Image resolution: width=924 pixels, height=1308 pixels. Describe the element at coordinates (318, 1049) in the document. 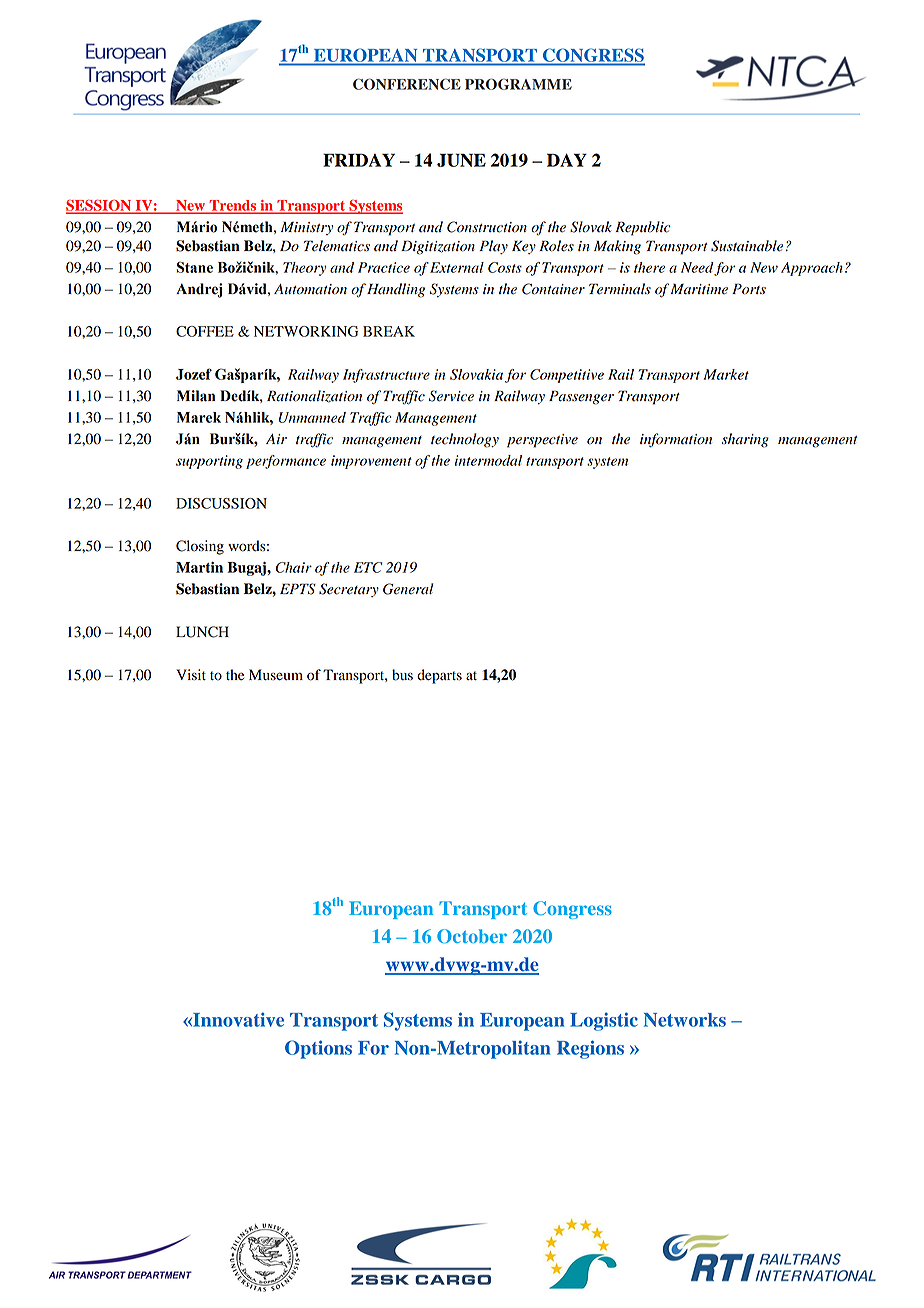

I see `Options` at that location.
